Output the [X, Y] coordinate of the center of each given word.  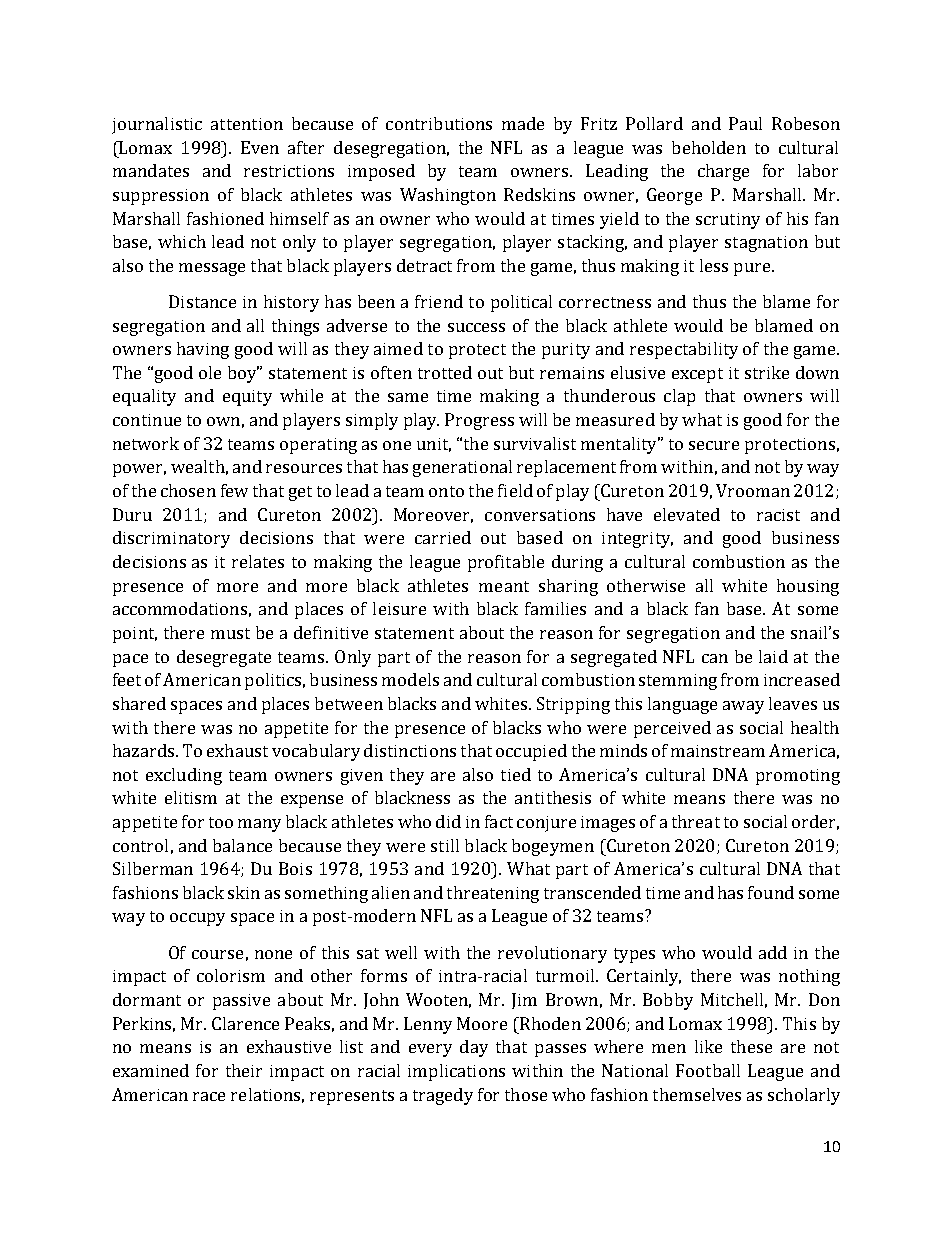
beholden [709, 147]
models [410, 679]
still [445, 845]
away [743, 707]
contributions [439, 123]
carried [443, 537]
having [203, 350]
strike [767, 372]
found [771, 892]
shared [139, 703]
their [244, 1070]
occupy [197, 919]
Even [260, 147]
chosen [188, 490]
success [476, 327]
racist [778, 515]
